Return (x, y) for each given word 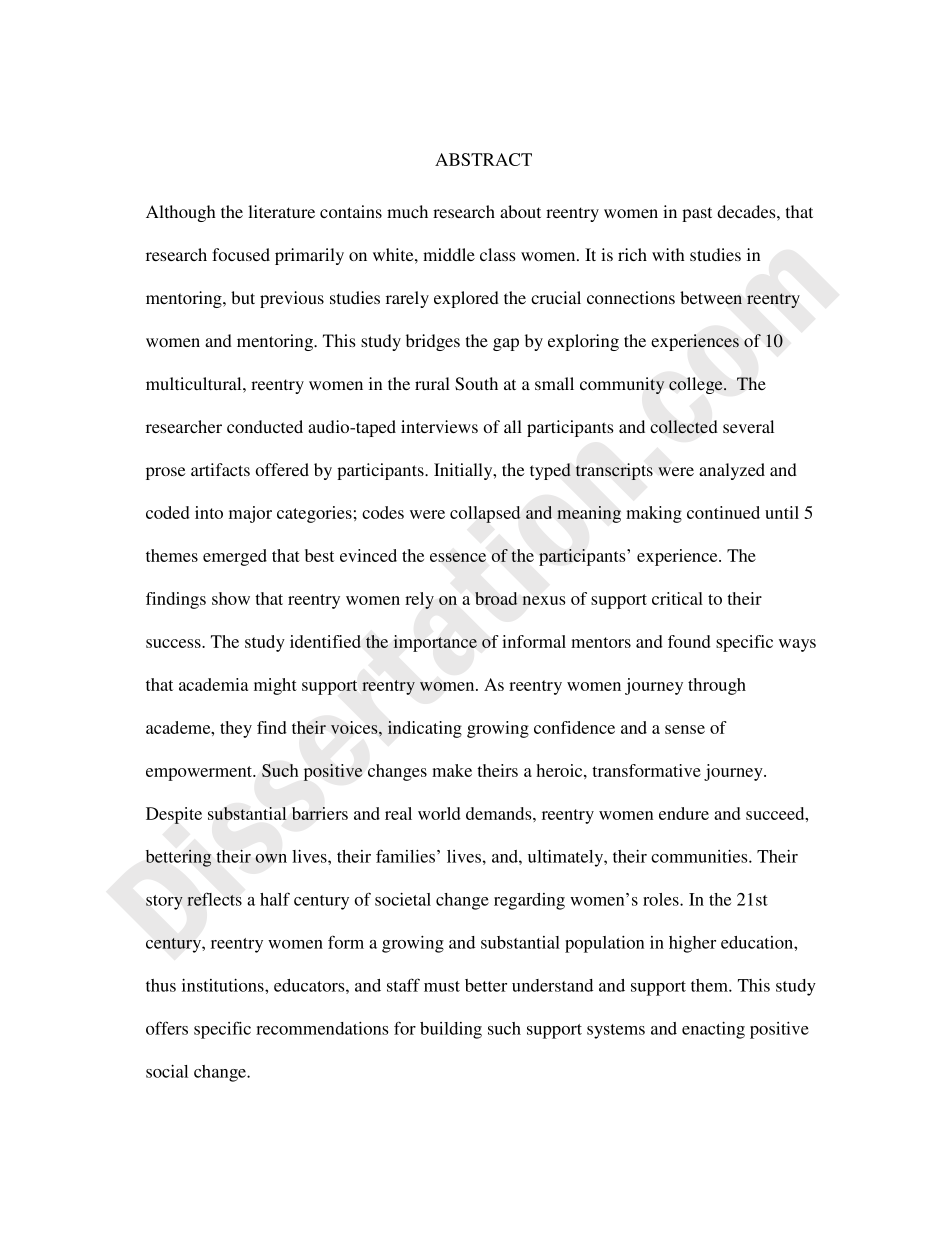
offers (167, 1028)
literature (281, 211)
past (697, 214)
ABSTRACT (483, 159)
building (451, 1030)
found (689, 641)
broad (496, 598)
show (231, 598)
